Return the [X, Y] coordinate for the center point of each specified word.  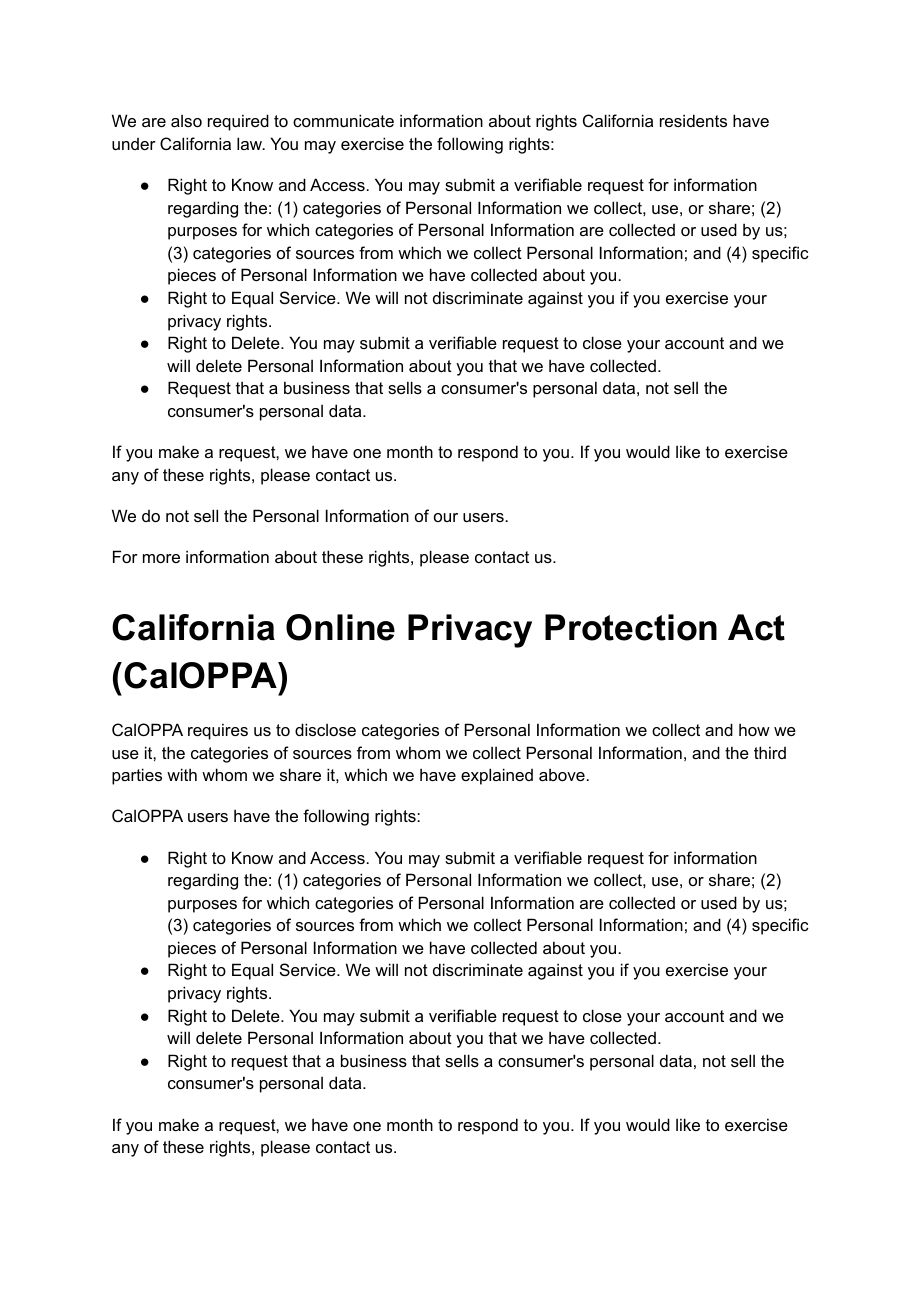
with [182, 774]
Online [340, 627]
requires [218, 731]
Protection [631, 627]
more [161, 558]
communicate [343, 120]
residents [693, 120]
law [251, 143]
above [563, 774]
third [770, 752]
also [186, 121]
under [134, 144]
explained [497, 776]
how [754, 729]
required [238, 122]
